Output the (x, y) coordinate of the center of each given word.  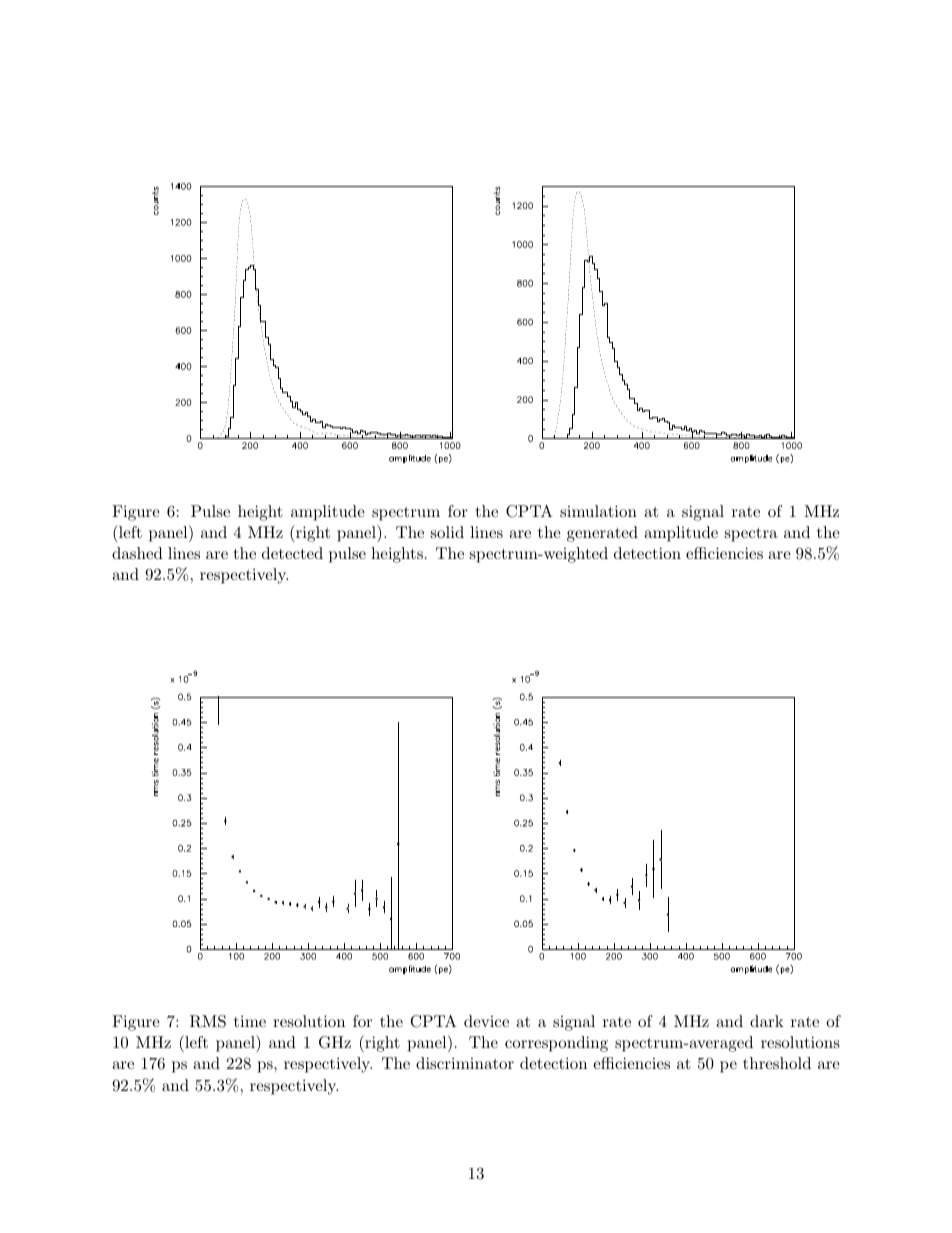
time (250, 1021)
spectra (751, 534)
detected (292, 553)
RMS (208, 1021)
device (486, 1021)
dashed (137, 553)
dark (767, 1021)
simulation (598, 511)
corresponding (556, 1044)
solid (447, 532)
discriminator (465, 1063)
